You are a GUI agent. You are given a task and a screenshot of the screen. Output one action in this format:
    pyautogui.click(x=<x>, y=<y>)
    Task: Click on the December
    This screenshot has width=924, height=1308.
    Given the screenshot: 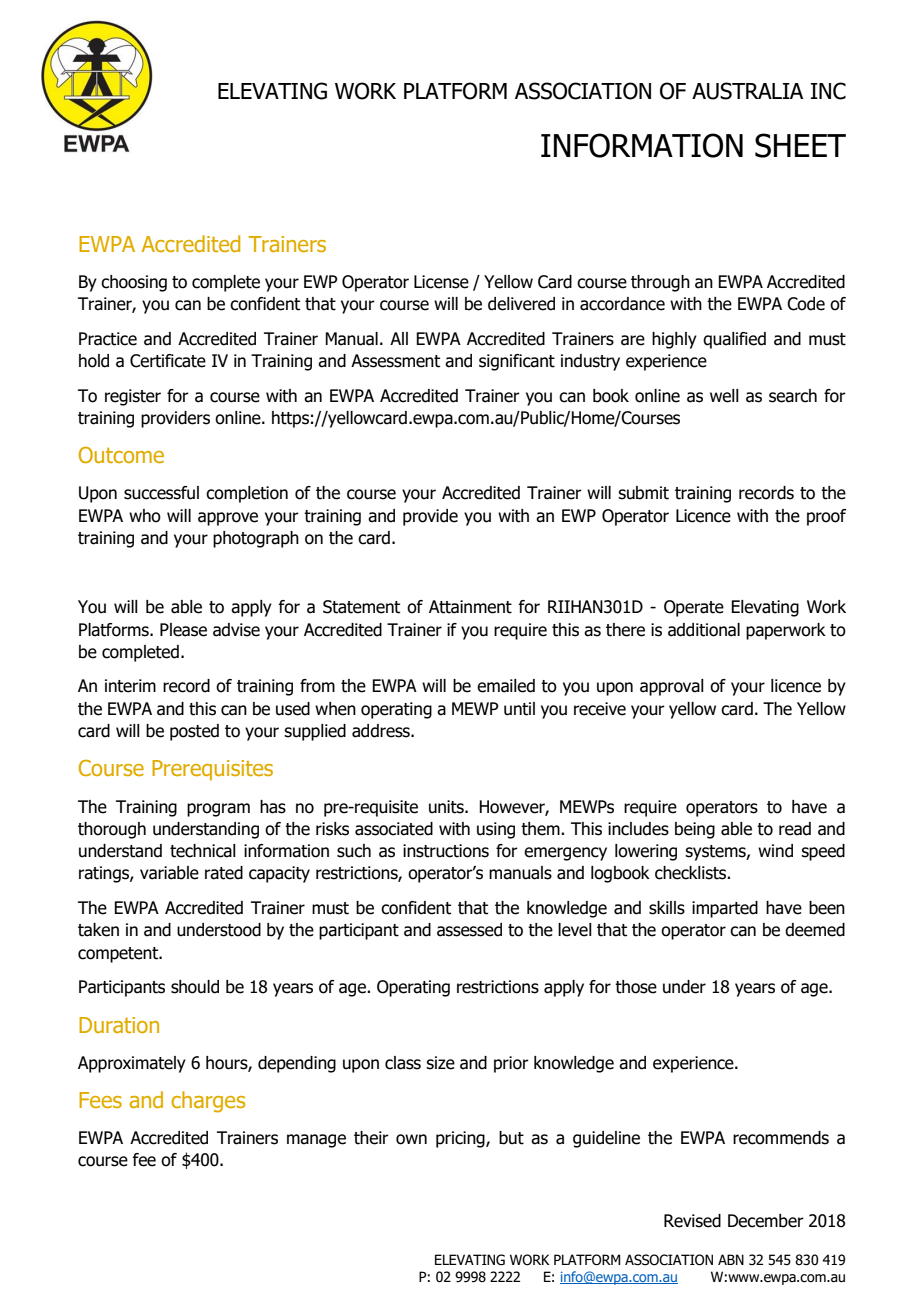 What is the action you would take?
    pyautogui.click(x=766, y=1221)
